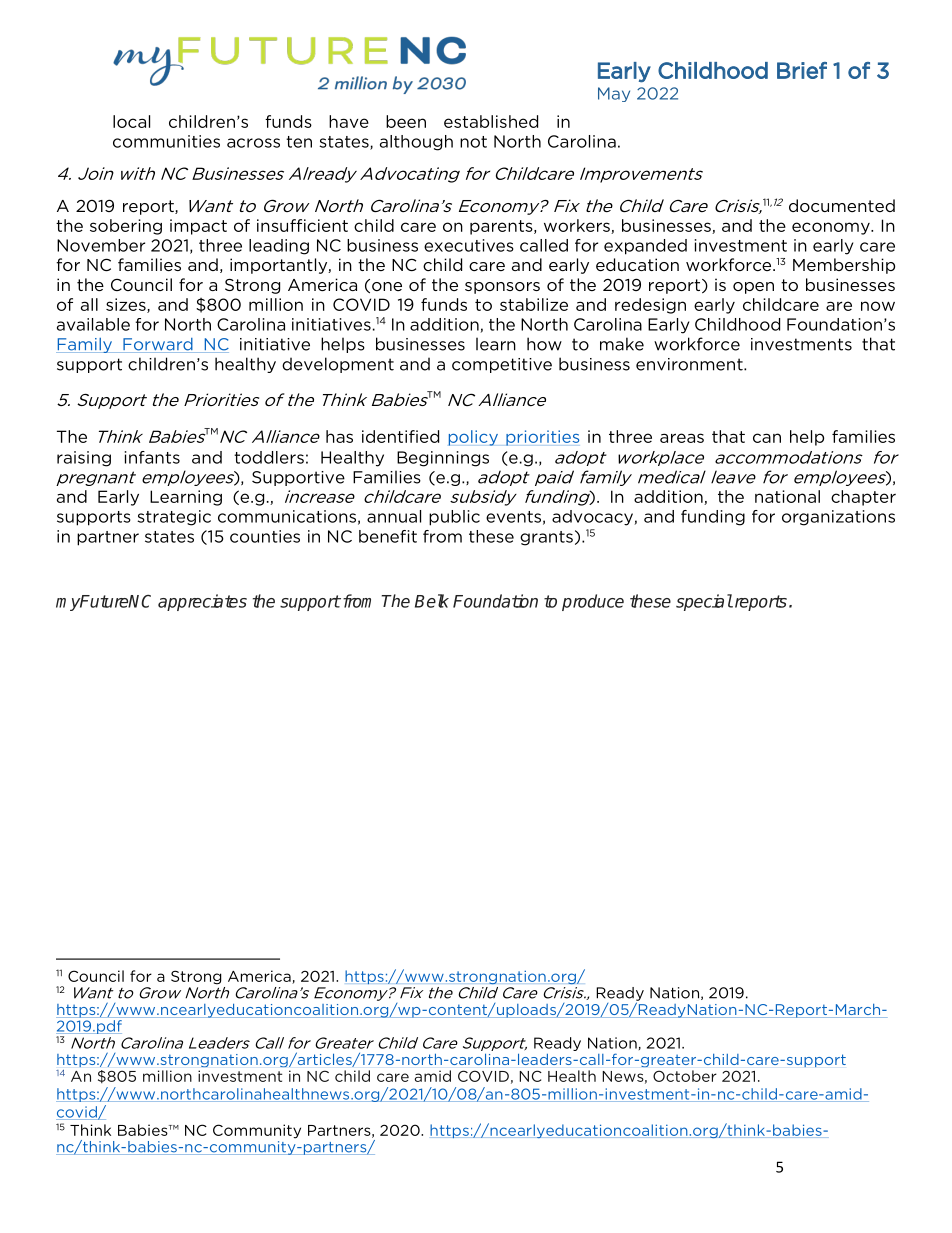  What do you see at coordinates (131, 121) in the document?
I see `local` at bounding box center [131, 121].
